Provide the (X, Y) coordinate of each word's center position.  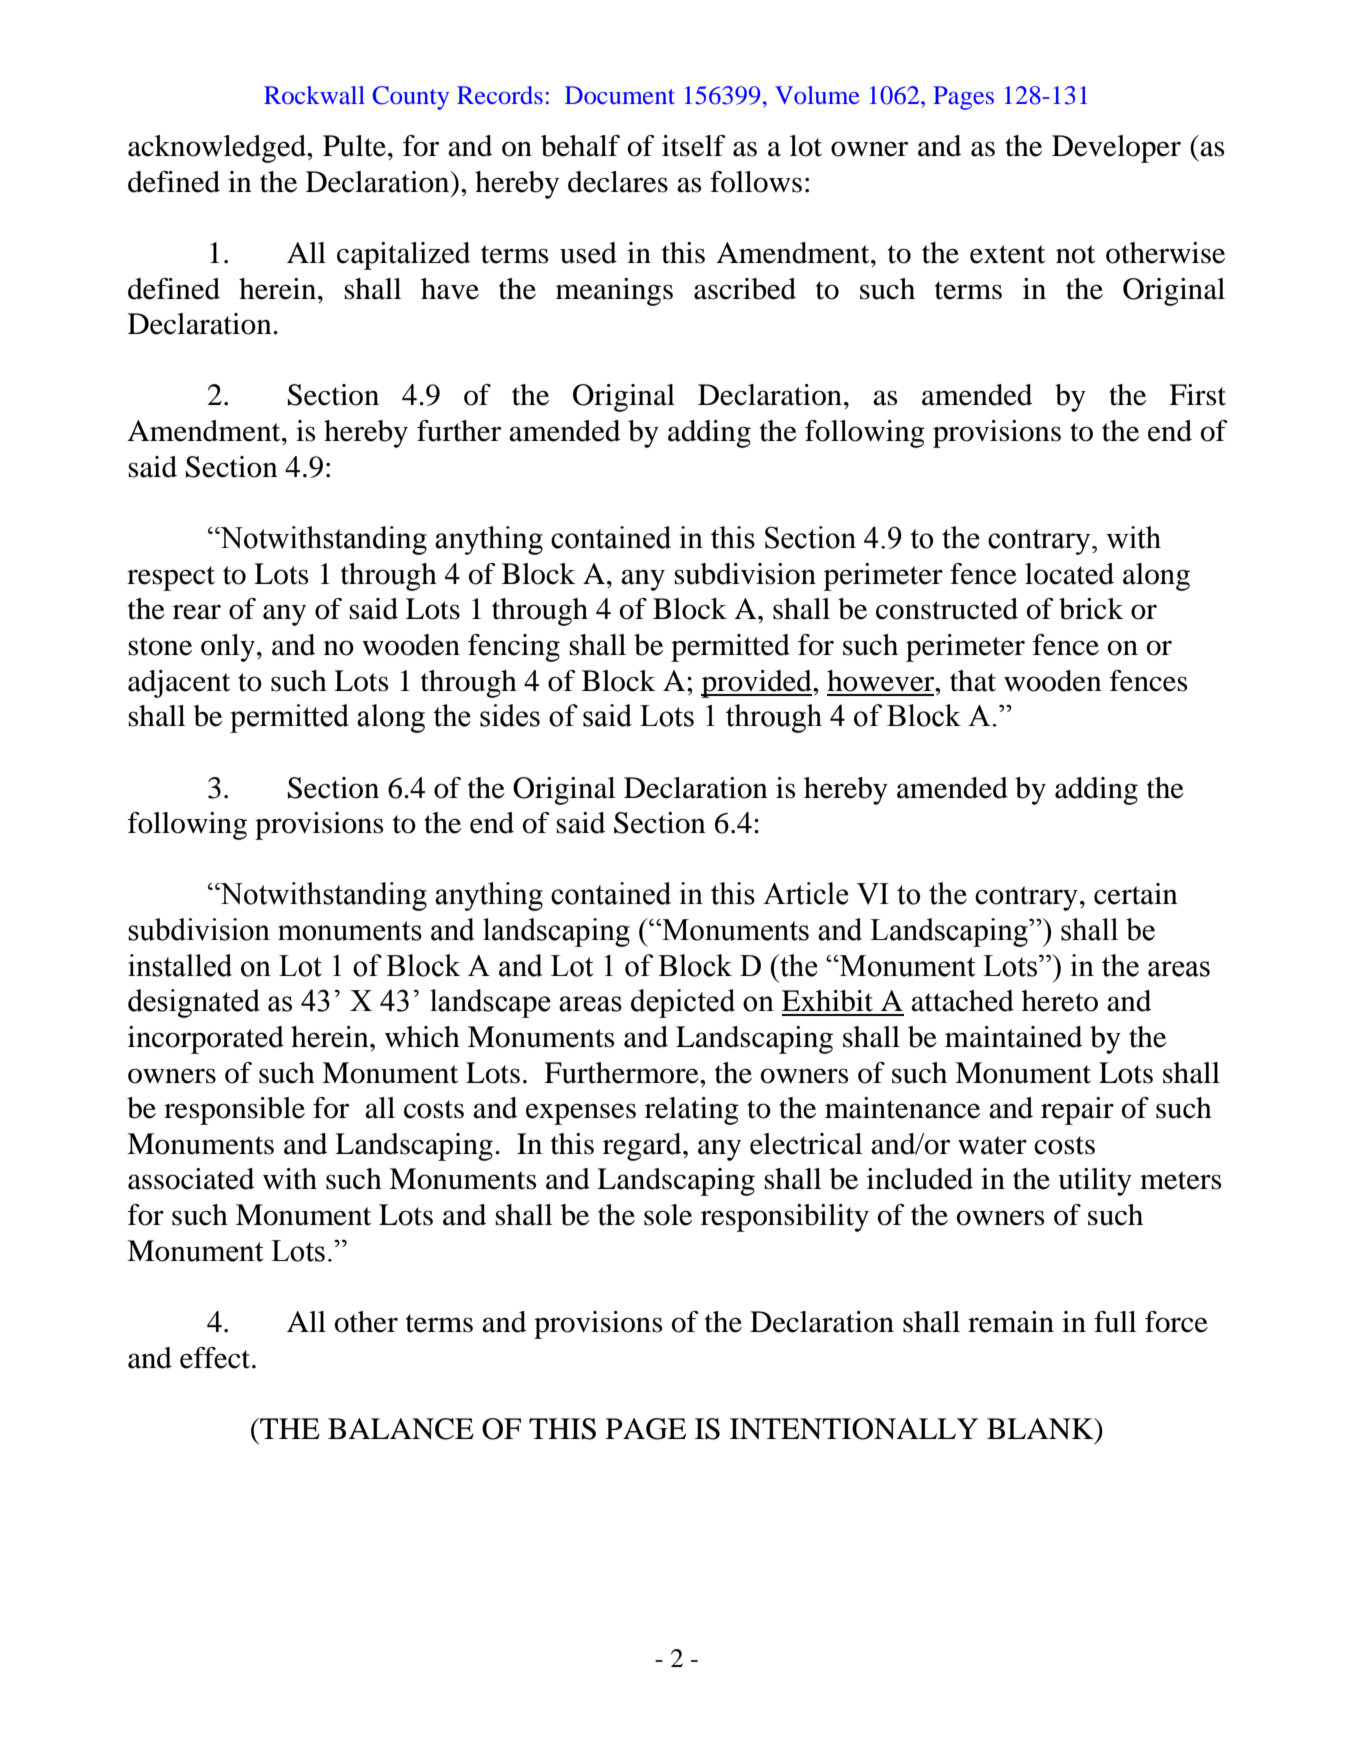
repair (1077, 1111)
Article (806, 893)
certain (1136, 894)
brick (1091, 609)
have (450, 289)
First (1197, 395)
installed (180, 965)
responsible (234, 1111)
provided (757, 684)
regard (643, 1147)
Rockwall (314, 95)
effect (216, 1358)
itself (694, 146)
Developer (1116, 149)
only (228, 648)
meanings (614, 292)
